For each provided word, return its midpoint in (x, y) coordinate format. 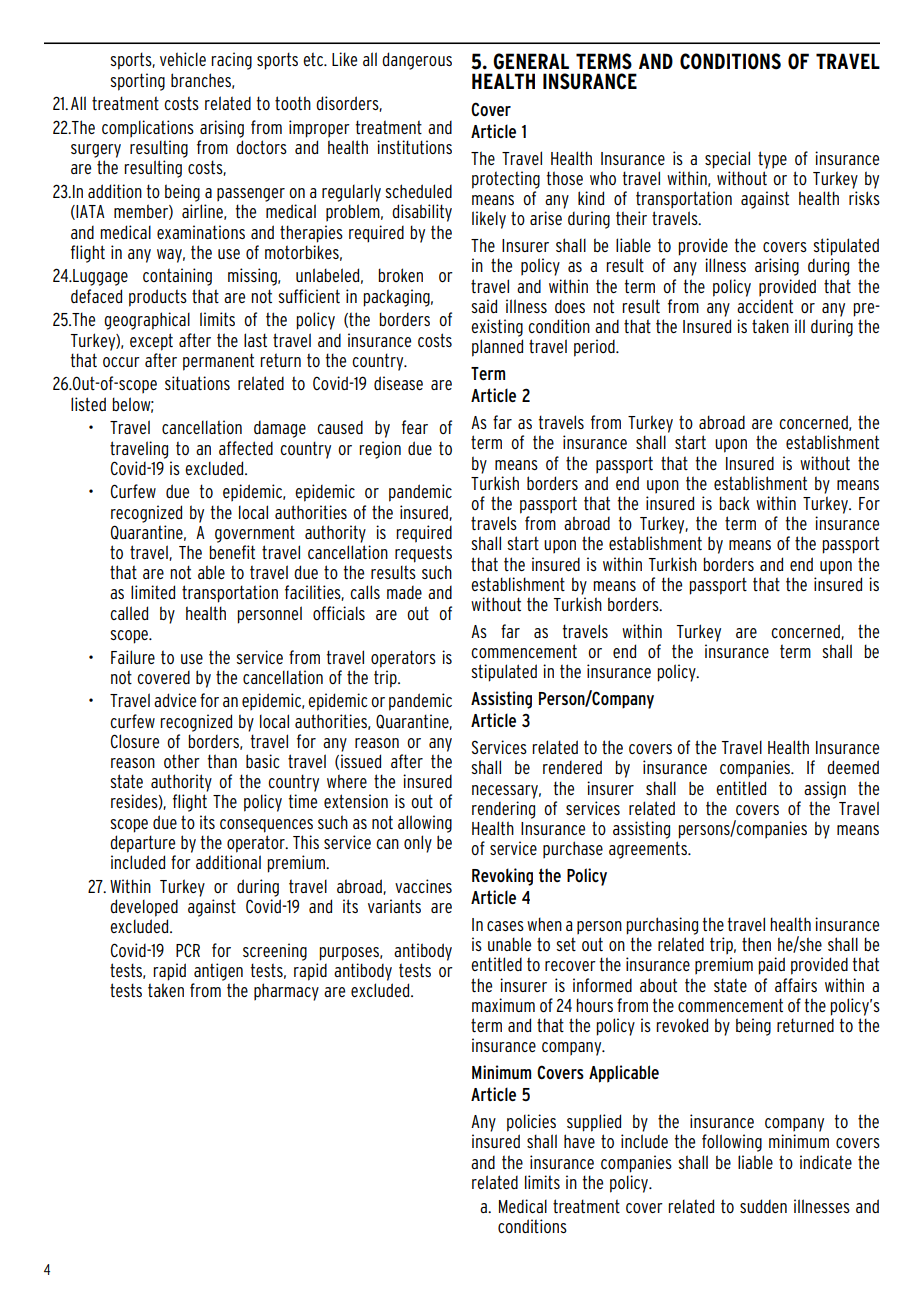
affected (246, 448)
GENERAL (531, 61)
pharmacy (286, 992)
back (734, 503)
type (772, 160)
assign (825, 790)
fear (415, 427)
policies (531, 1123)
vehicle (183, 59)
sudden (763, 1206)
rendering (503, 810)
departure (142, 844)
